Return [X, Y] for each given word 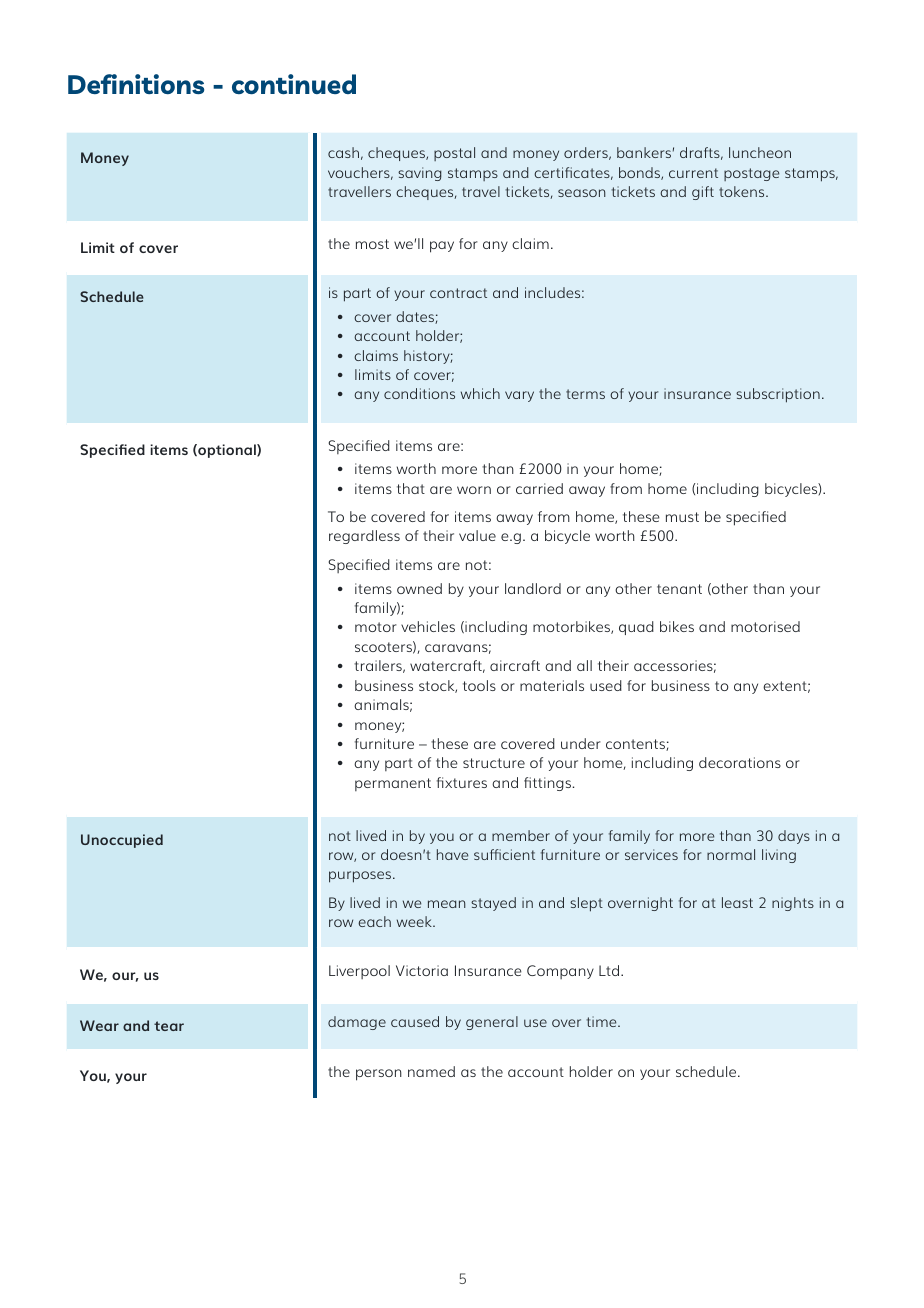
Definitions [136, 84]
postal [454, 154]
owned [419, 588]
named [431, 1071]
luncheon [760, 152]
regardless [364, 537]
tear [169, 1026]
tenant [679, 589]
